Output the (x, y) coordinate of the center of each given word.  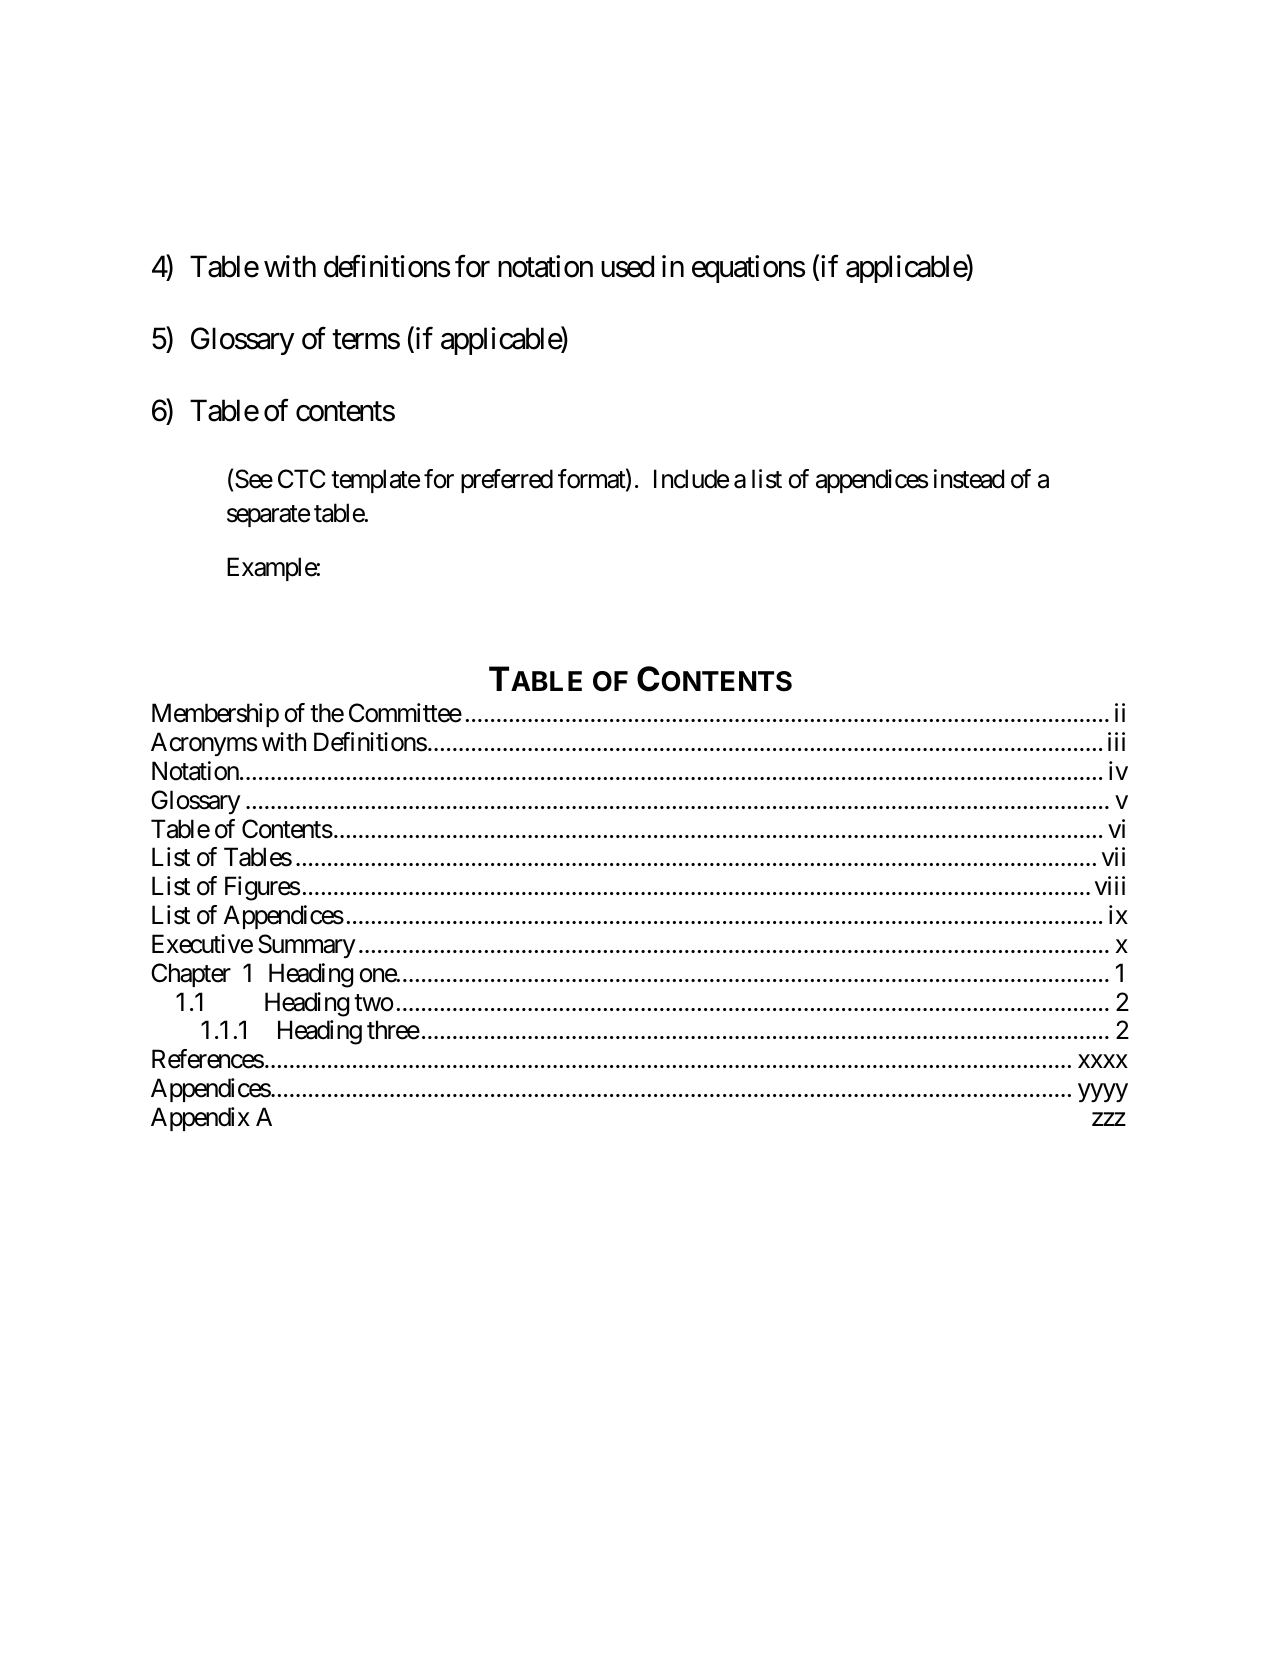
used (627, 266)
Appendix (200, 1119)
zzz (1109, 1119)
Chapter (191, 975)
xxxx (1103, 1061)
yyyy (1103, 1093)
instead (969, 479)
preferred (507, 481)
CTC (302, 479)
